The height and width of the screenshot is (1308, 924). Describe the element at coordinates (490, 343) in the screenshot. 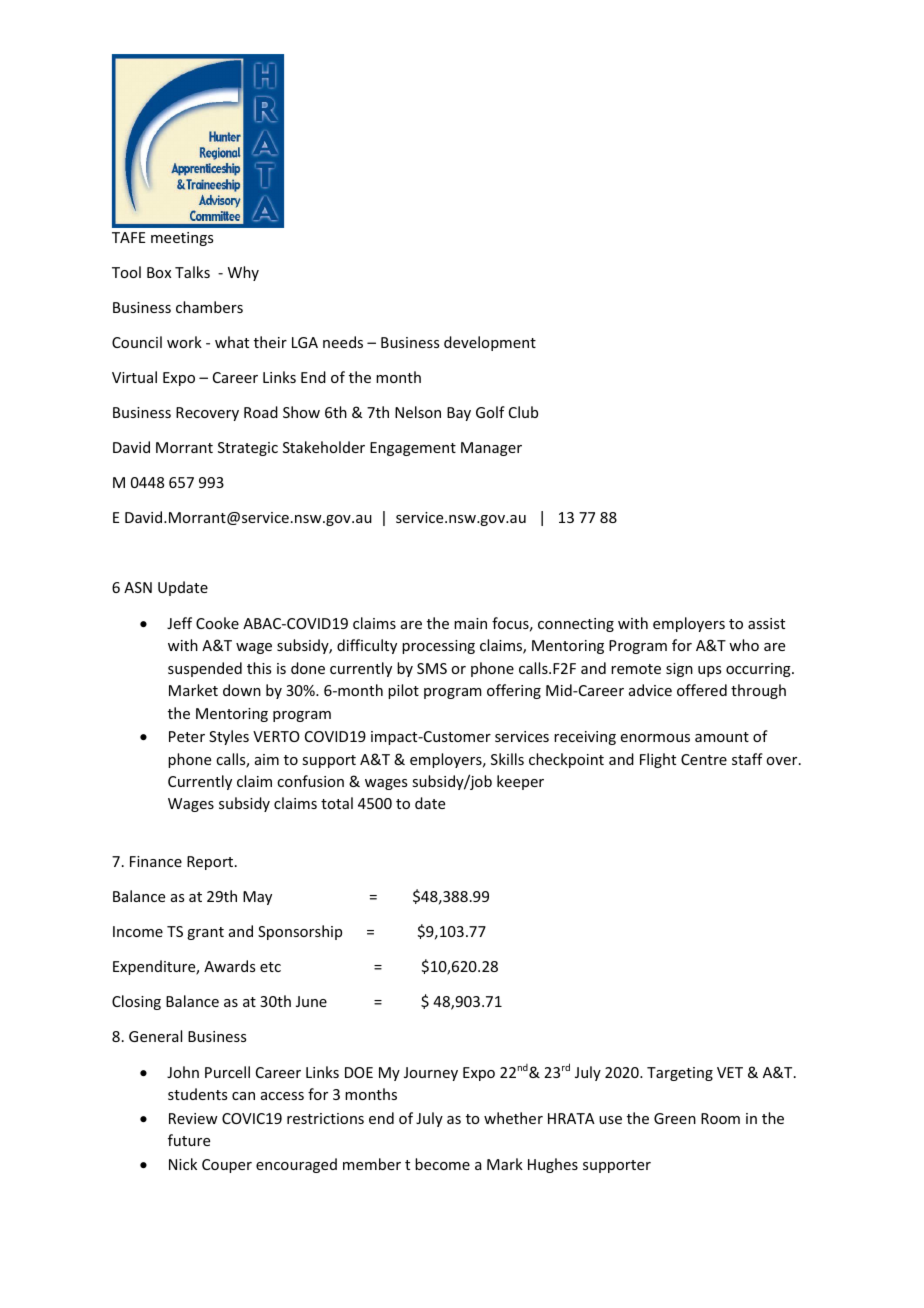

I see `development` at that location.
